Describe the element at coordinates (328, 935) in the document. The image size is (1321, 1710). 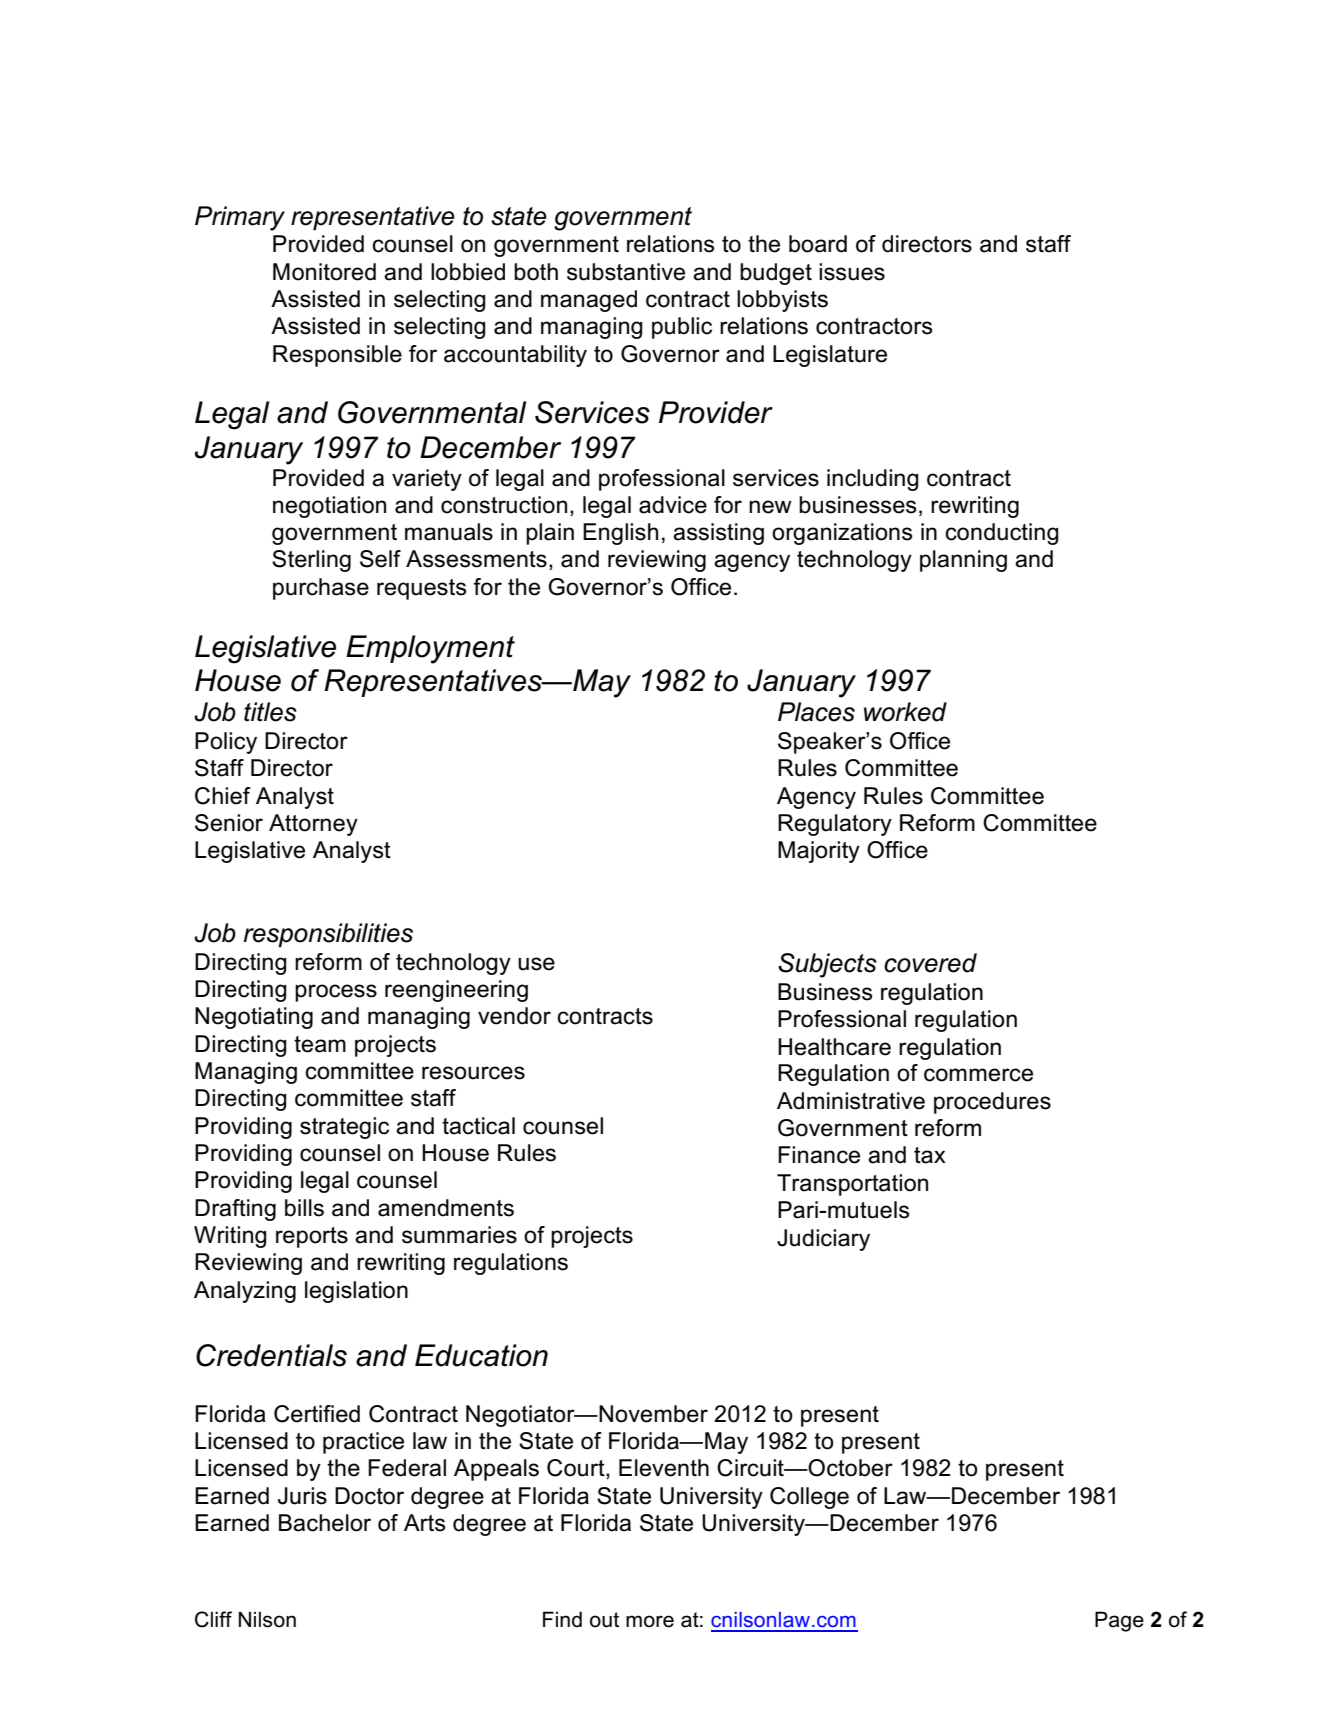
I see `responsibilities` at that location.
